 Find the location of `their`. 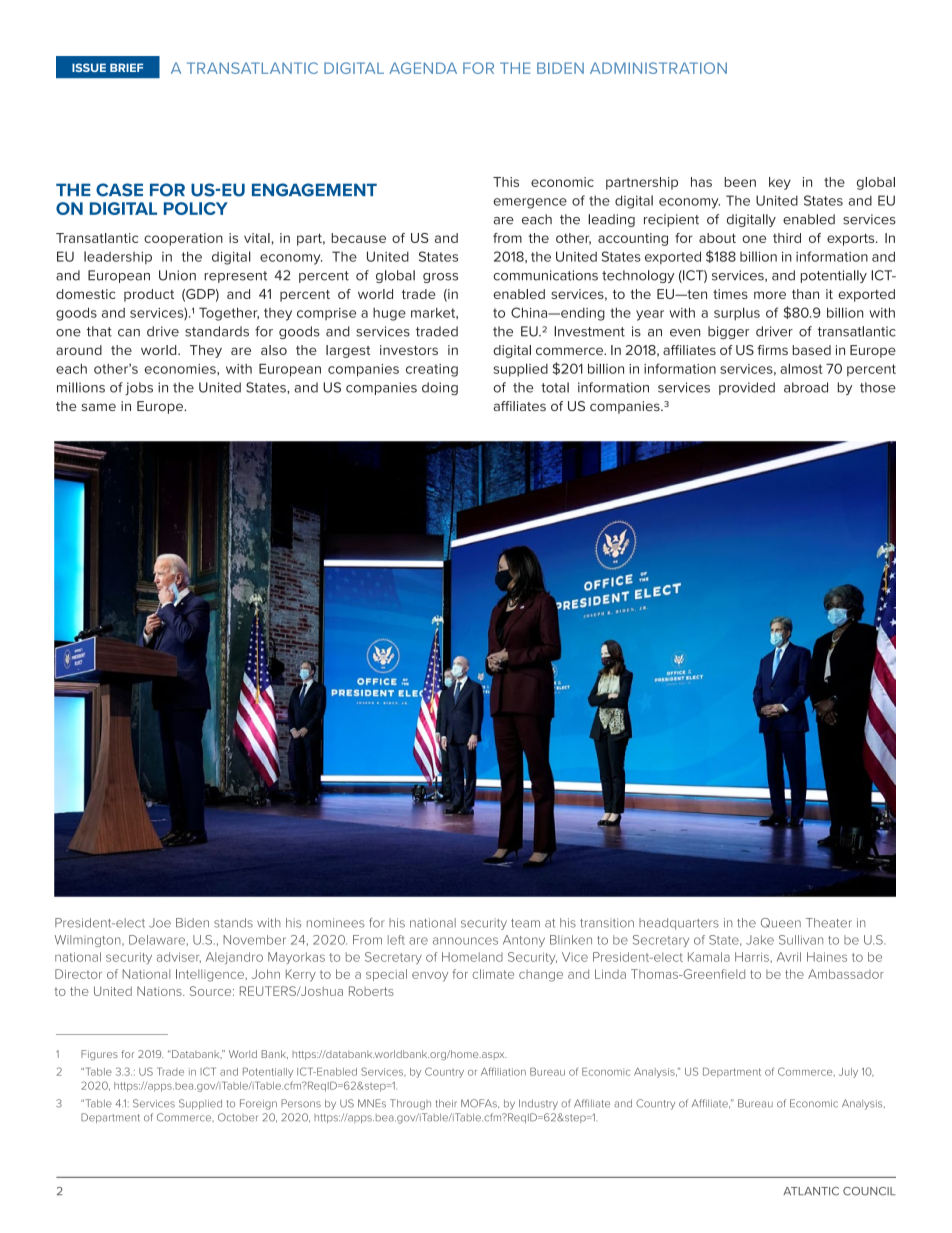

their is located at coordinates (446, 1103).
